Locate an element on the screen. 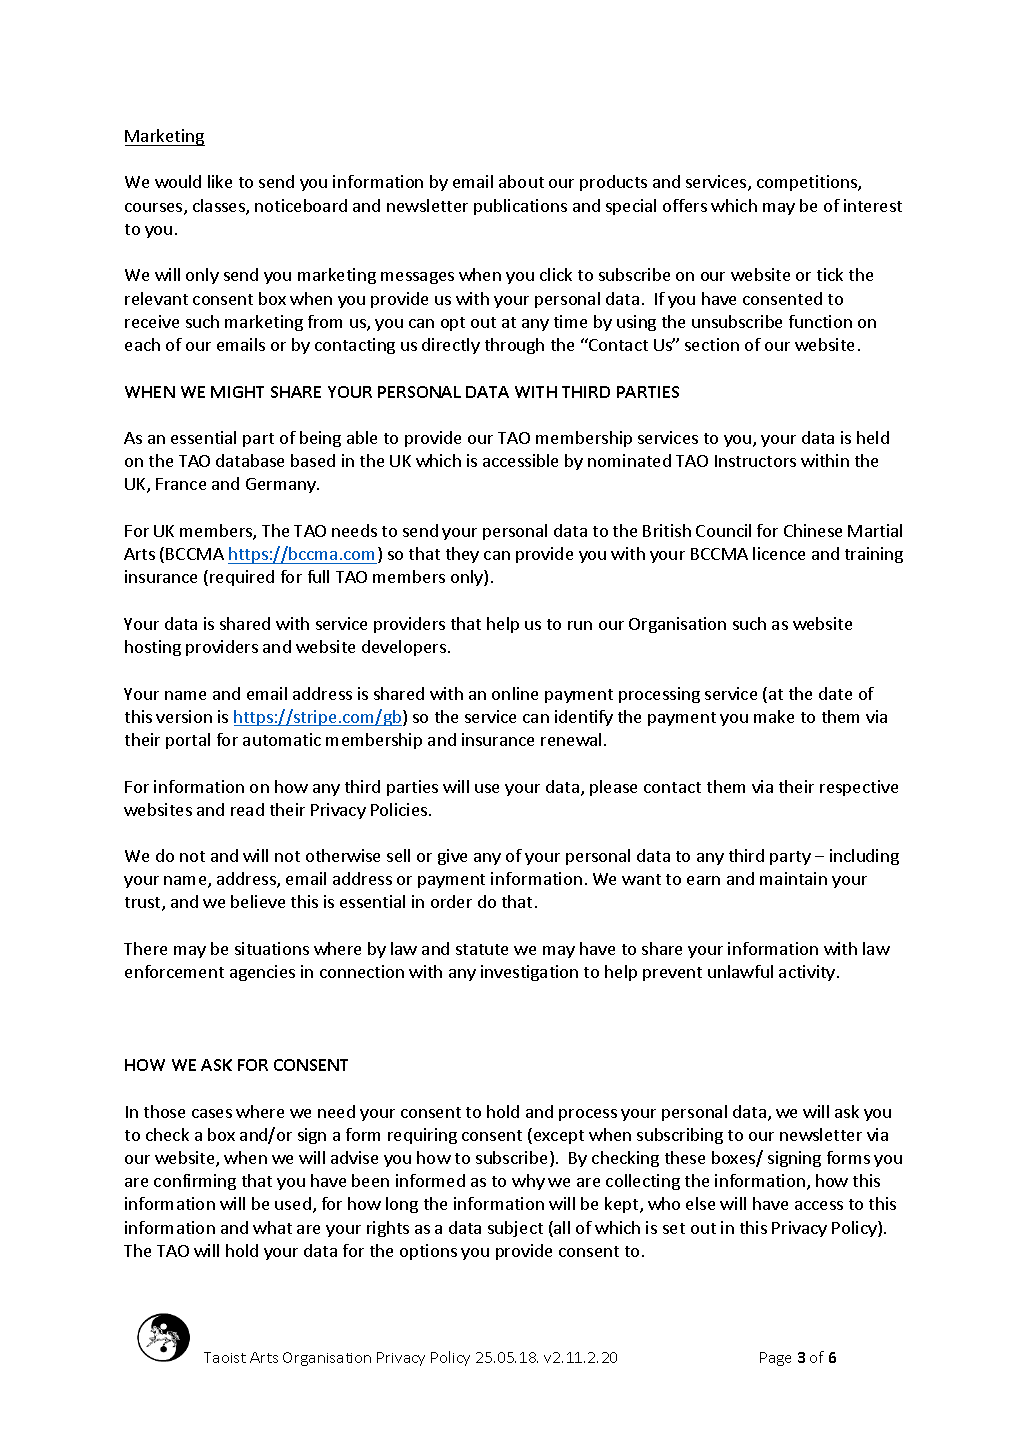 The image size is (1029, 1456). classes is located at coordinates (220, 207).
